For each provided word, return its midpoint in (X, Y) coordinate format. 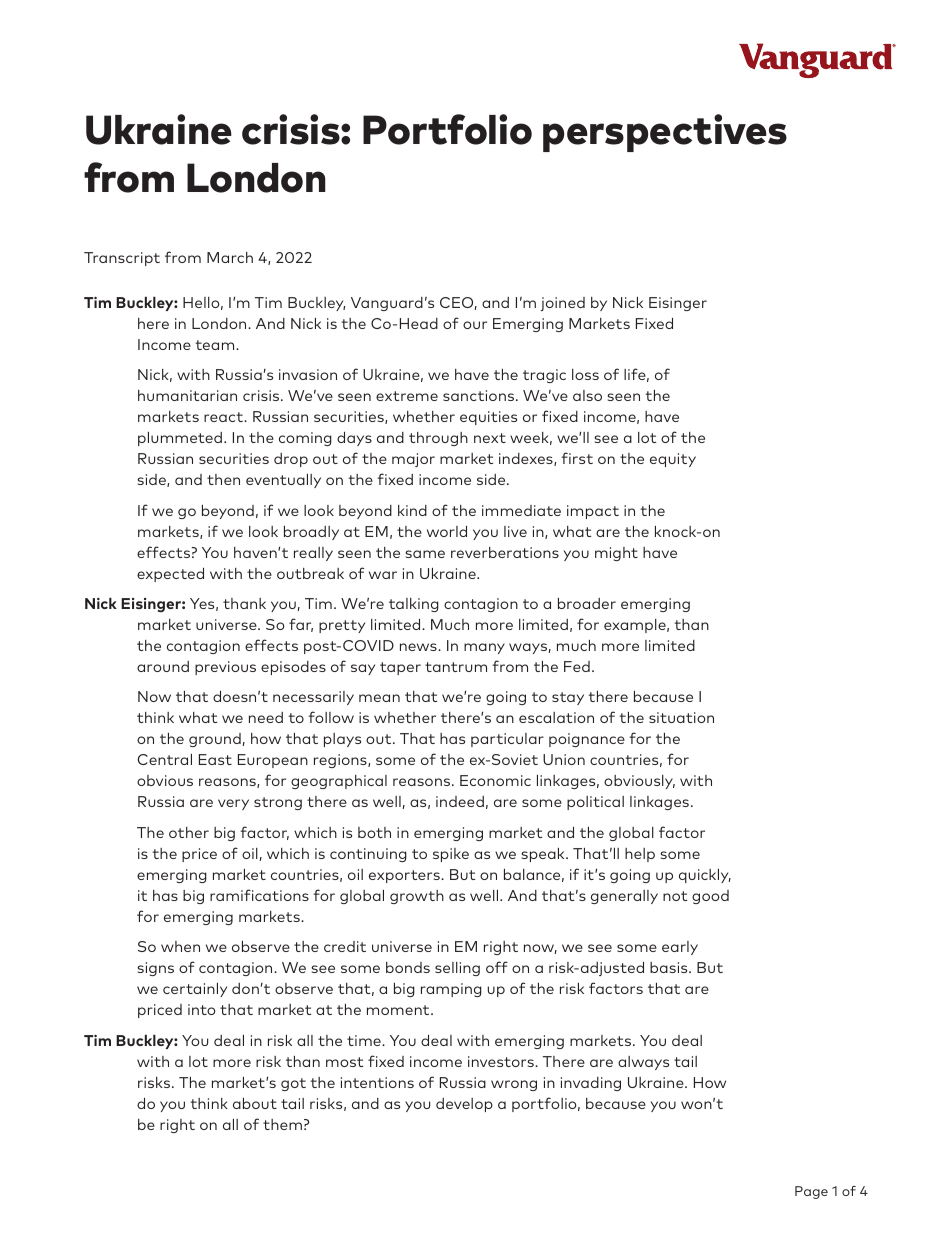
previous (225, 668)
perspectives (665, 133)
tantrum (456, 667)
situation (681, 717)
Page (811, 1192)
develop (464, 1105)
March (230, 257)
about (255, 1103)
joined (563, 304)
